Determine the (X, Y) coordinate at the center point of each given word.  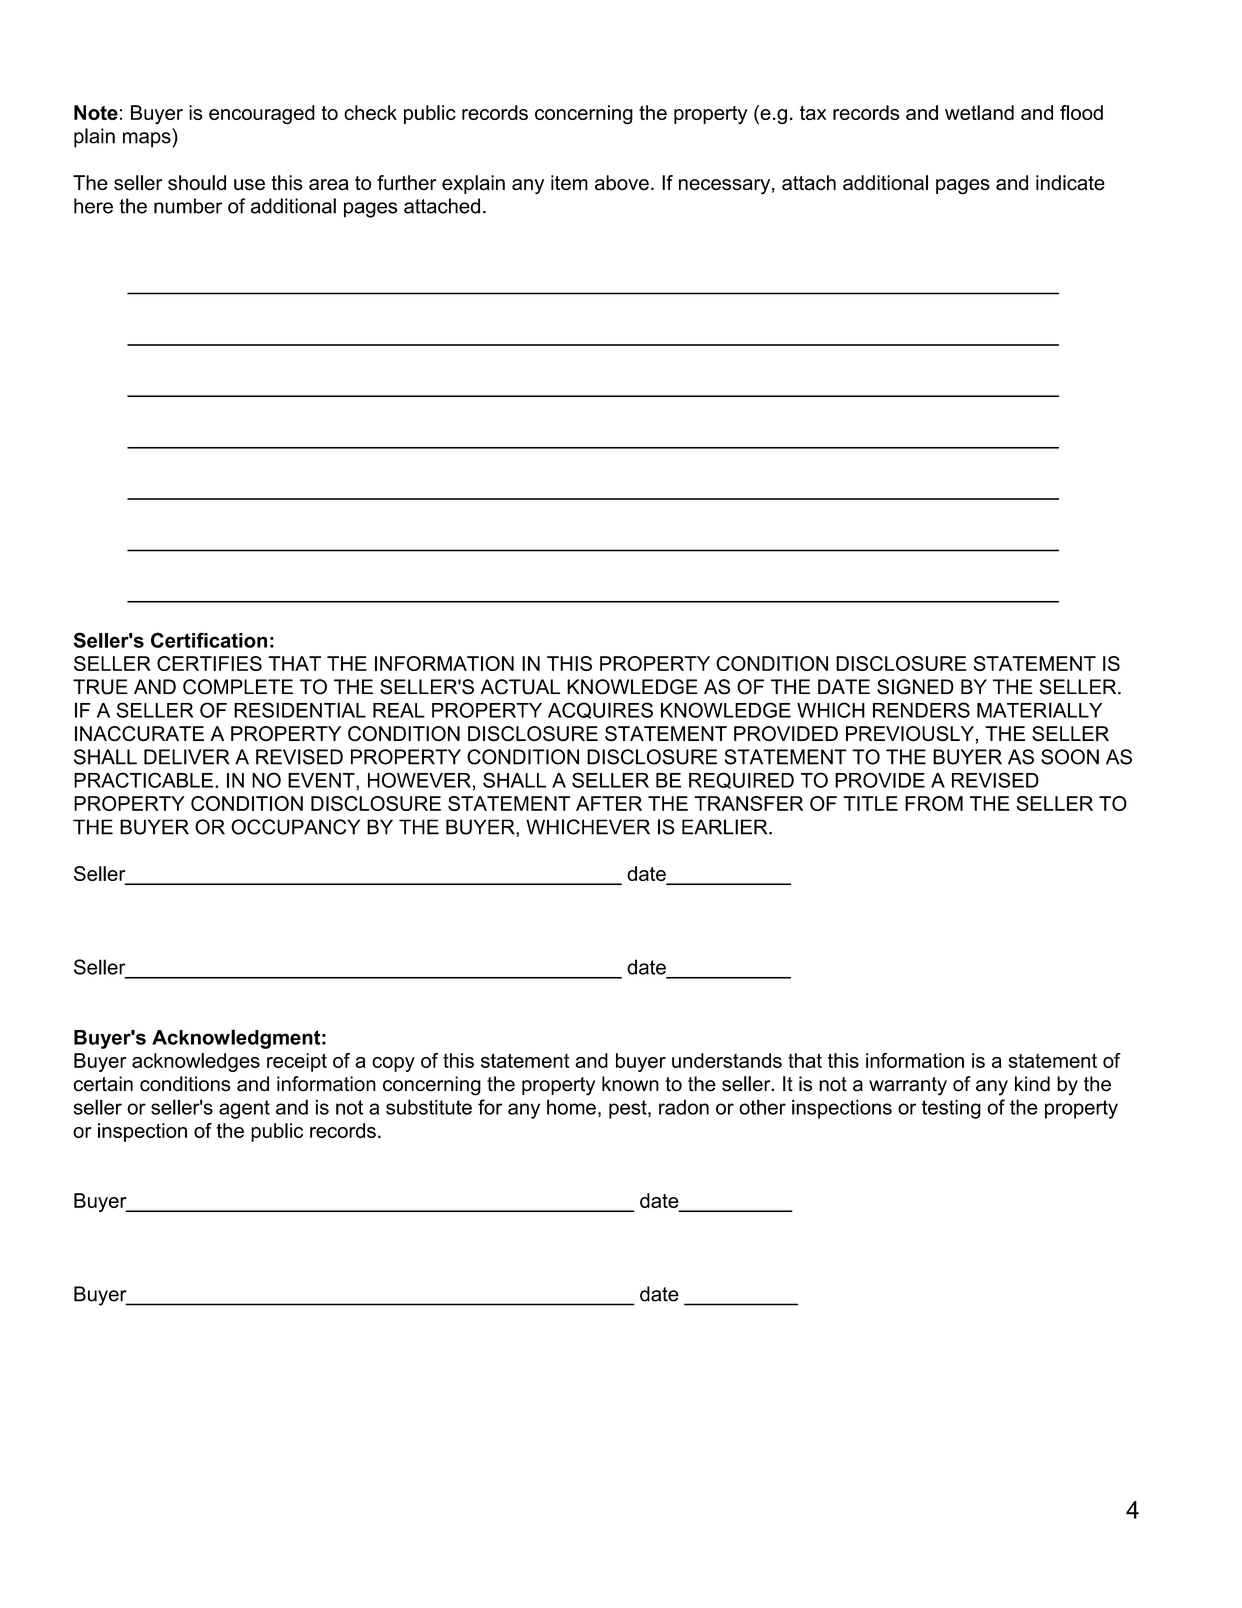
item (569, 183)
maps (148, 140)
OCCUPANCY (295, 827)
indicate (1070, 183)
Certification (209, 640)
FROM (934, 803)
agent (244, 1109)
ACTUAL (520, 687)
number (188, 206)
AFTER (609, 803)
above (622, 183)
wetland (979, 112)
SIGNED (915, 687)
